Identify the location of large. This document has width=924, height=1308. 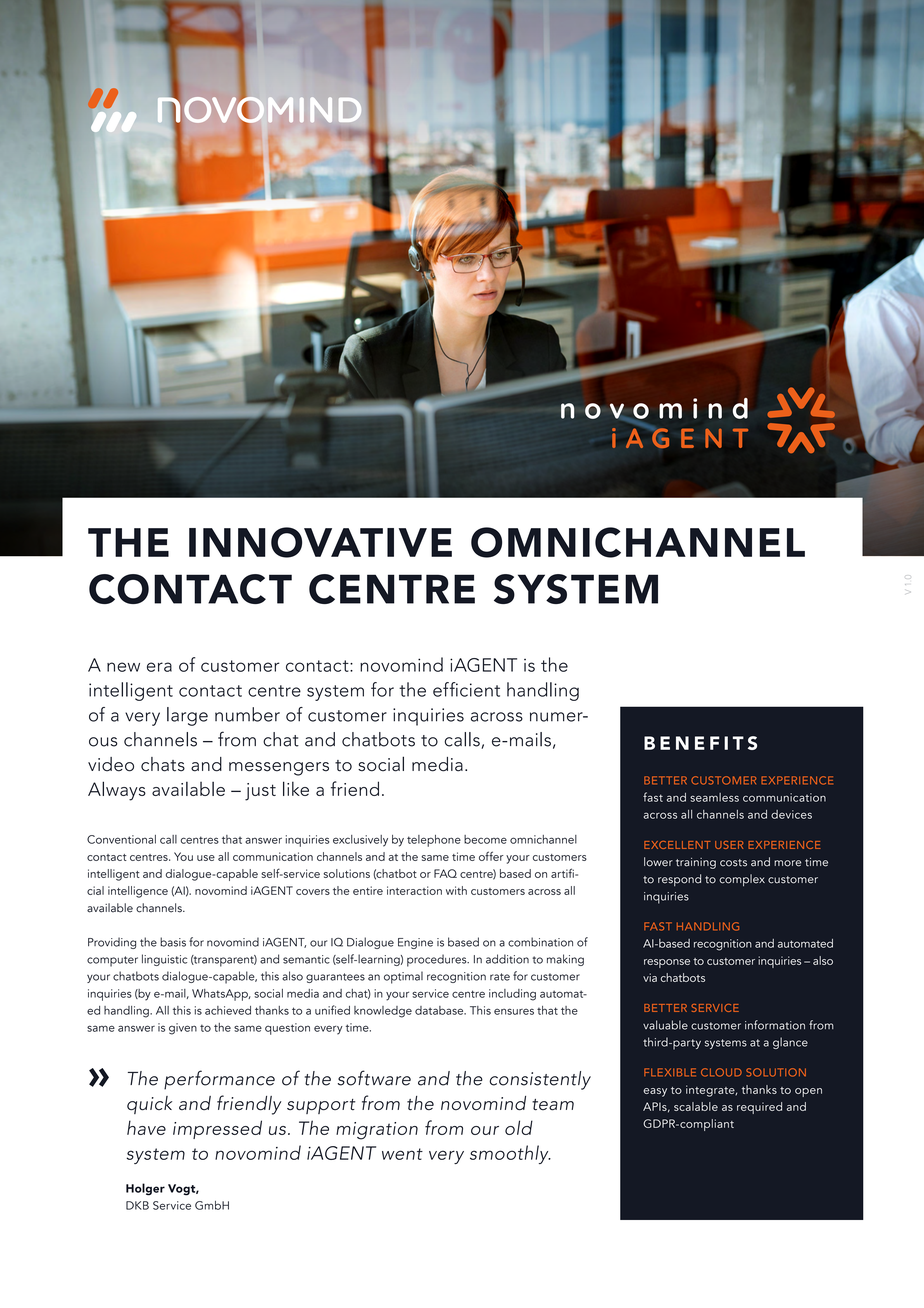
(187, 716).
